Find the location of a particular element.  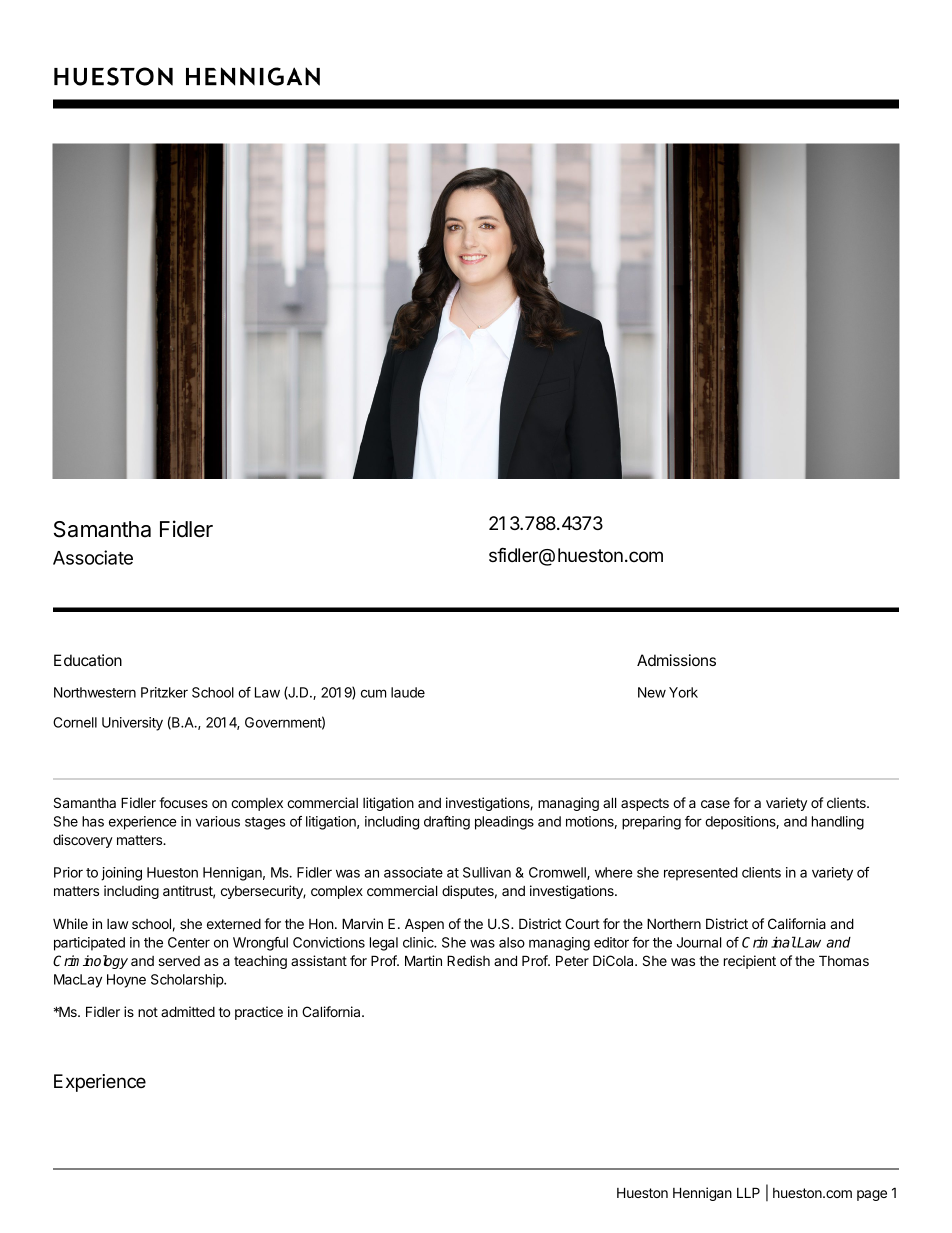

LLP is located at coordinates (748, 1192).
